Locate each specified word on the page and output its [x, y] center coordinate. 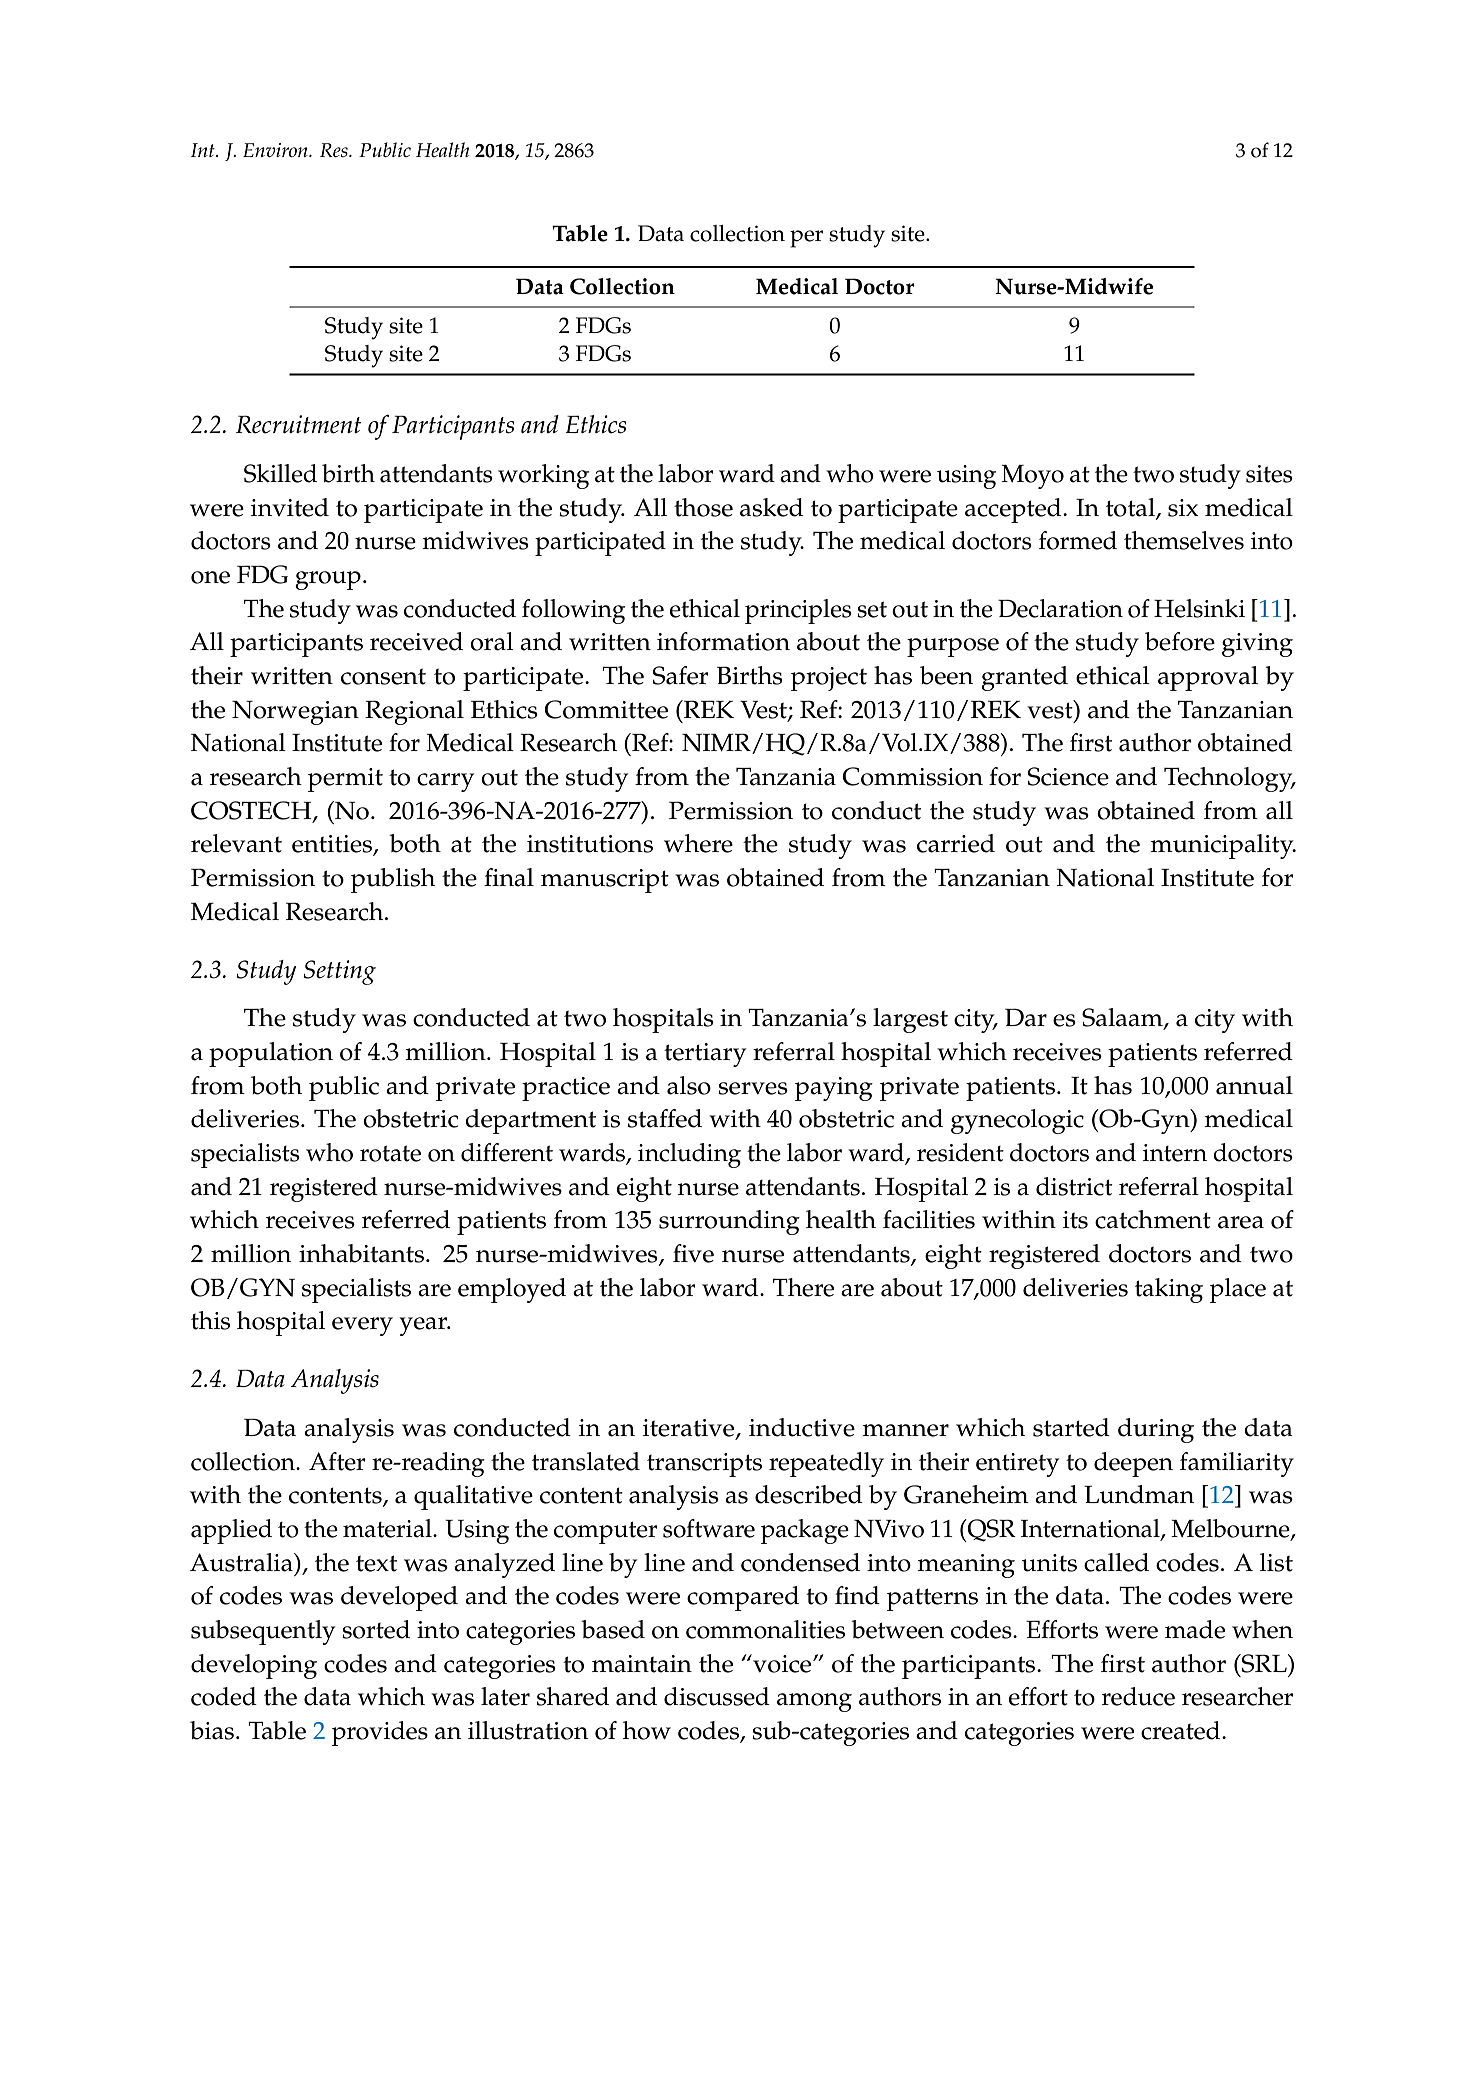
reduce [1138, 1696]
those [703, 507]
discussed [717, 1696]
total [1131, 508]
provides [380, 1733]
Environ [276, 150]
